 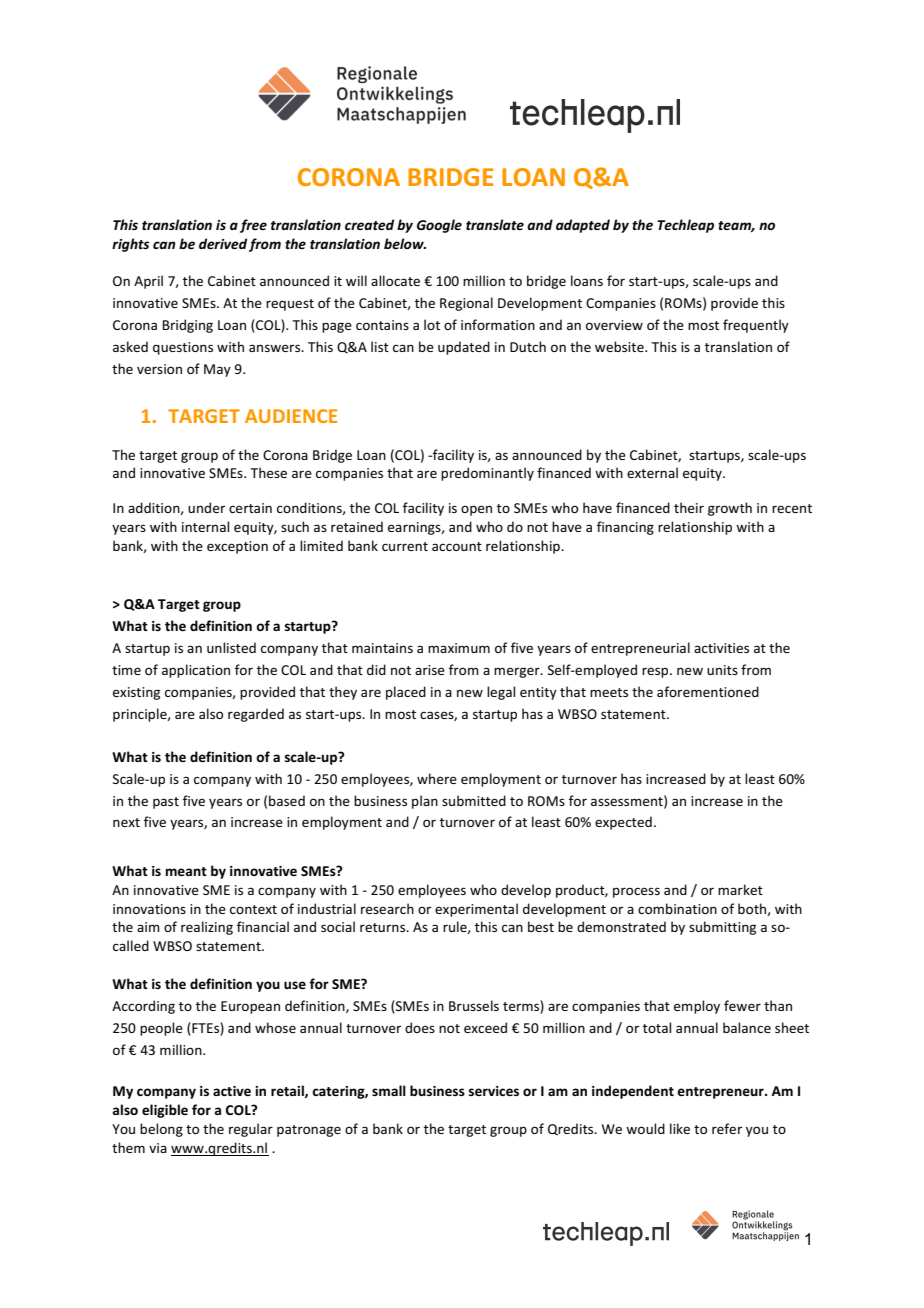 I want to click on arise, so click(x=430, y=670).
